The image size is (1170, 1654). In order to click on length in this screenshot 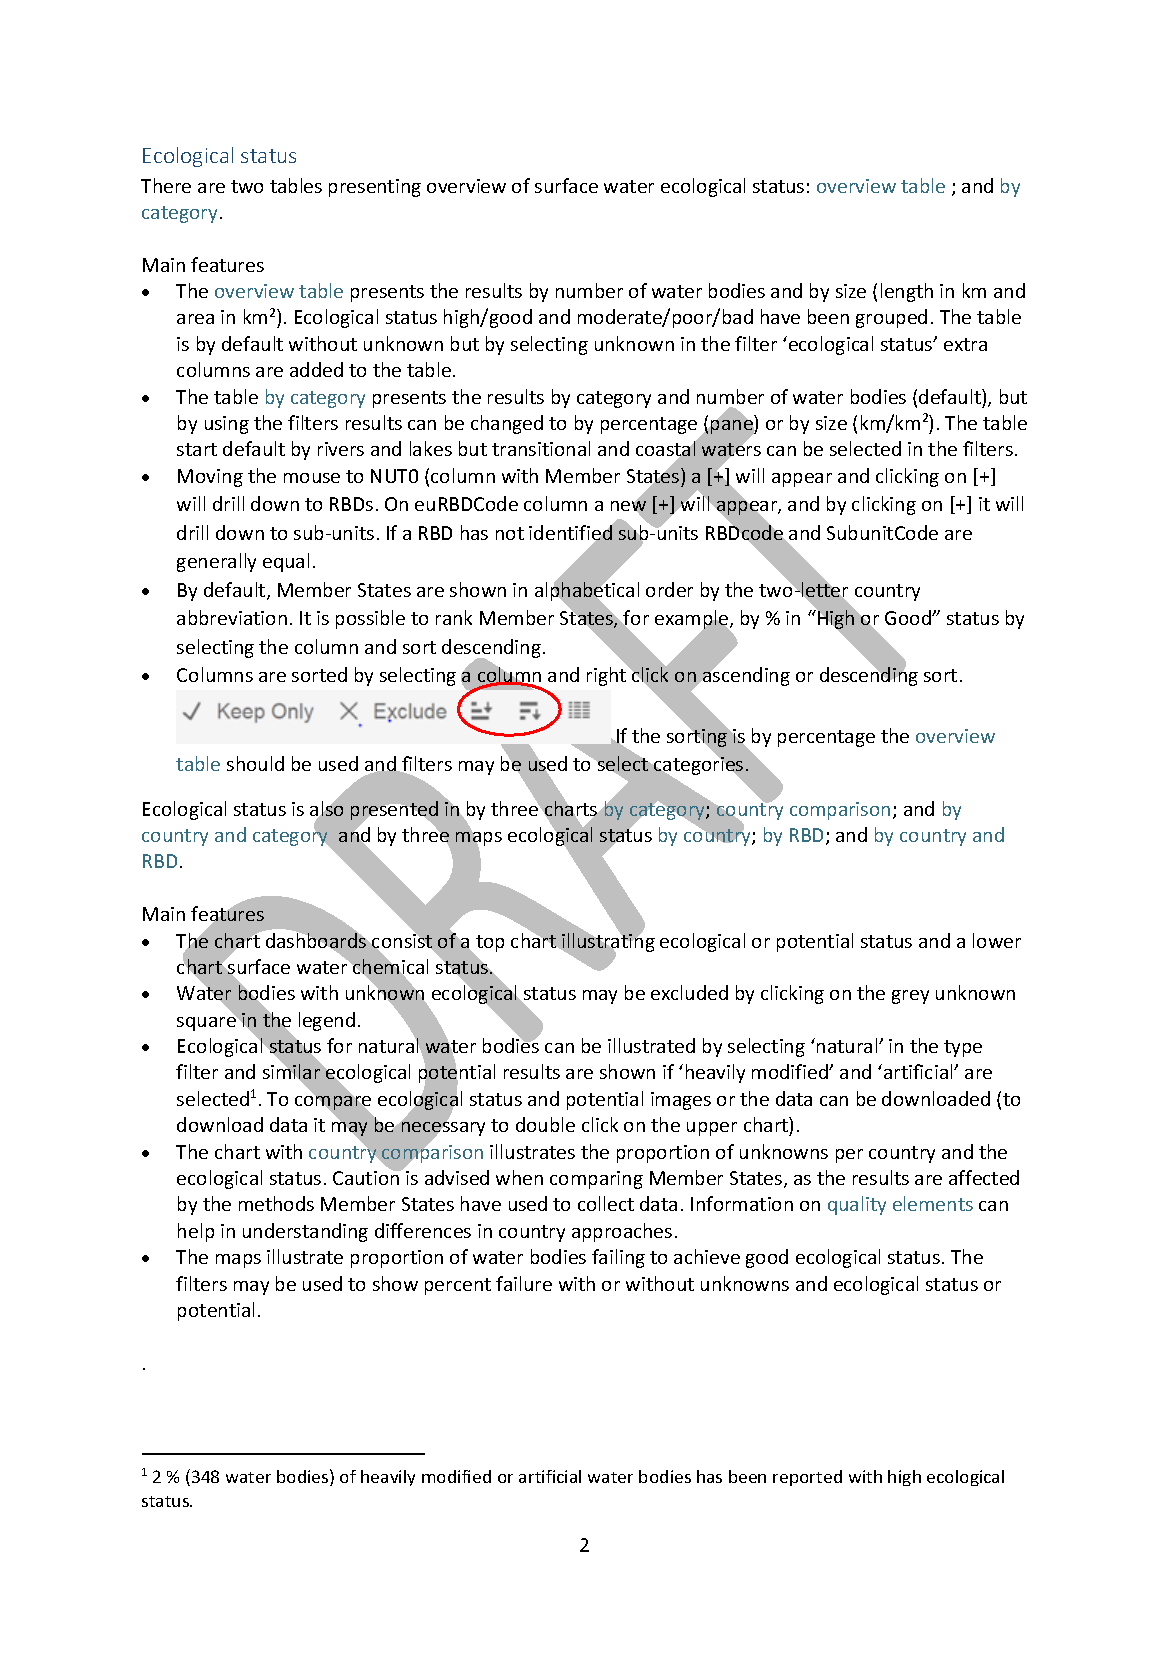, I will do `click(907, 292)`.
